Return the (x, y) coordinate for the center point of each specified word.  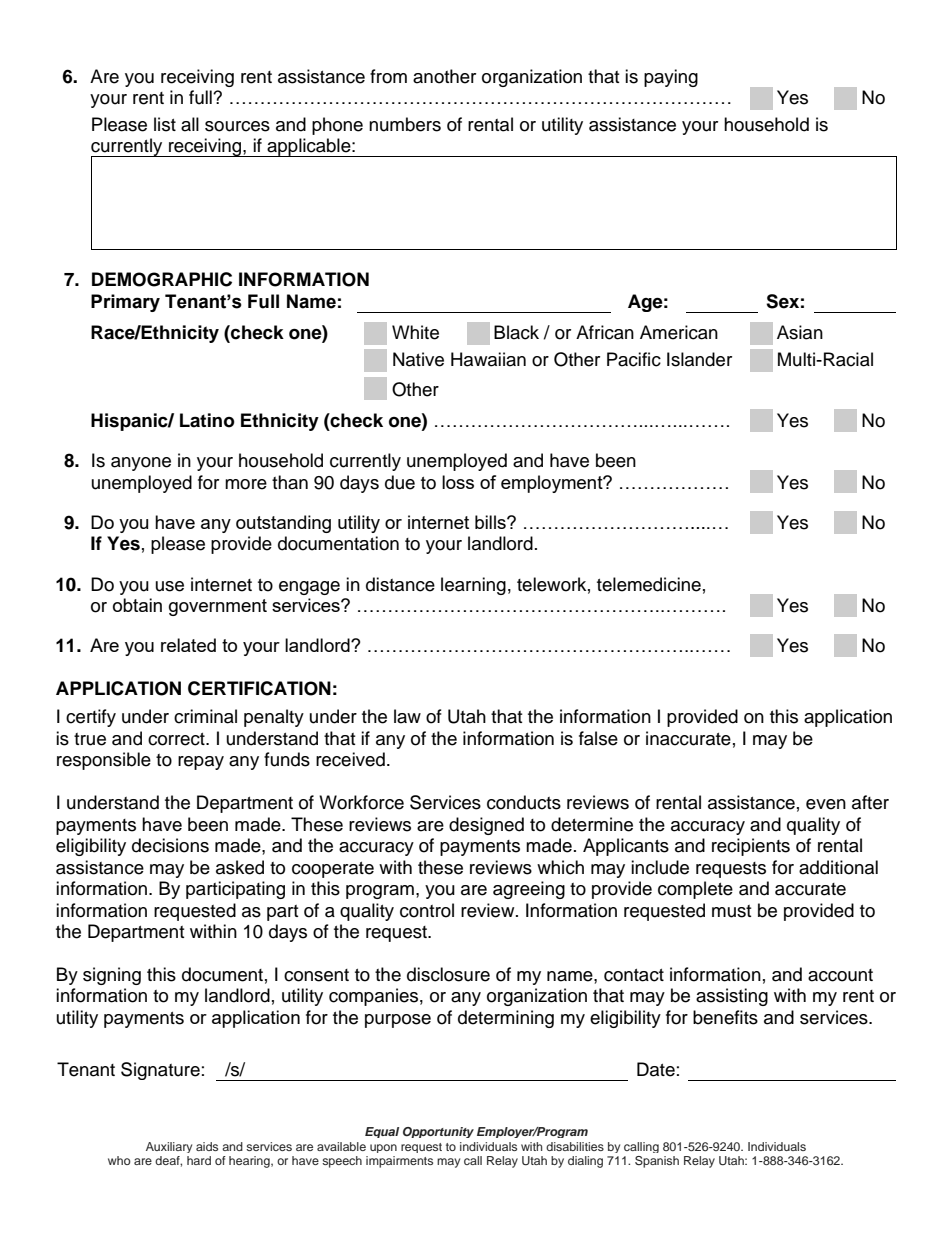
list (165, 124)
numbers (405, 124)
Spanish (657, 1162)
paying (671, 78)
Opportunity (438, 1132)
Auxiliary (169, 1147)
